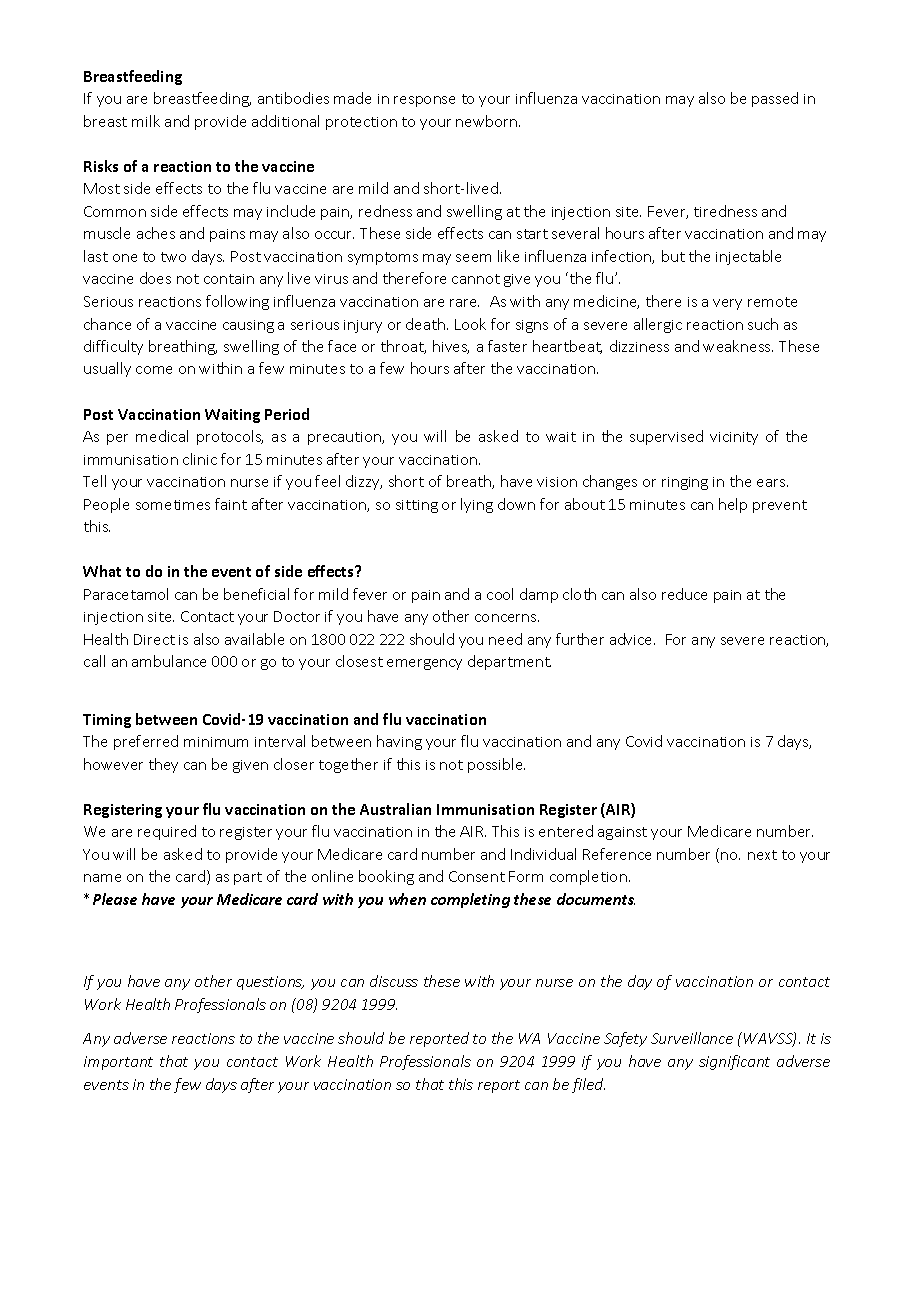 This page has width=924, height=1308. What do you see at coordinates (424, 101) in the page?
I see `response` at bounding box center [424, 101].
